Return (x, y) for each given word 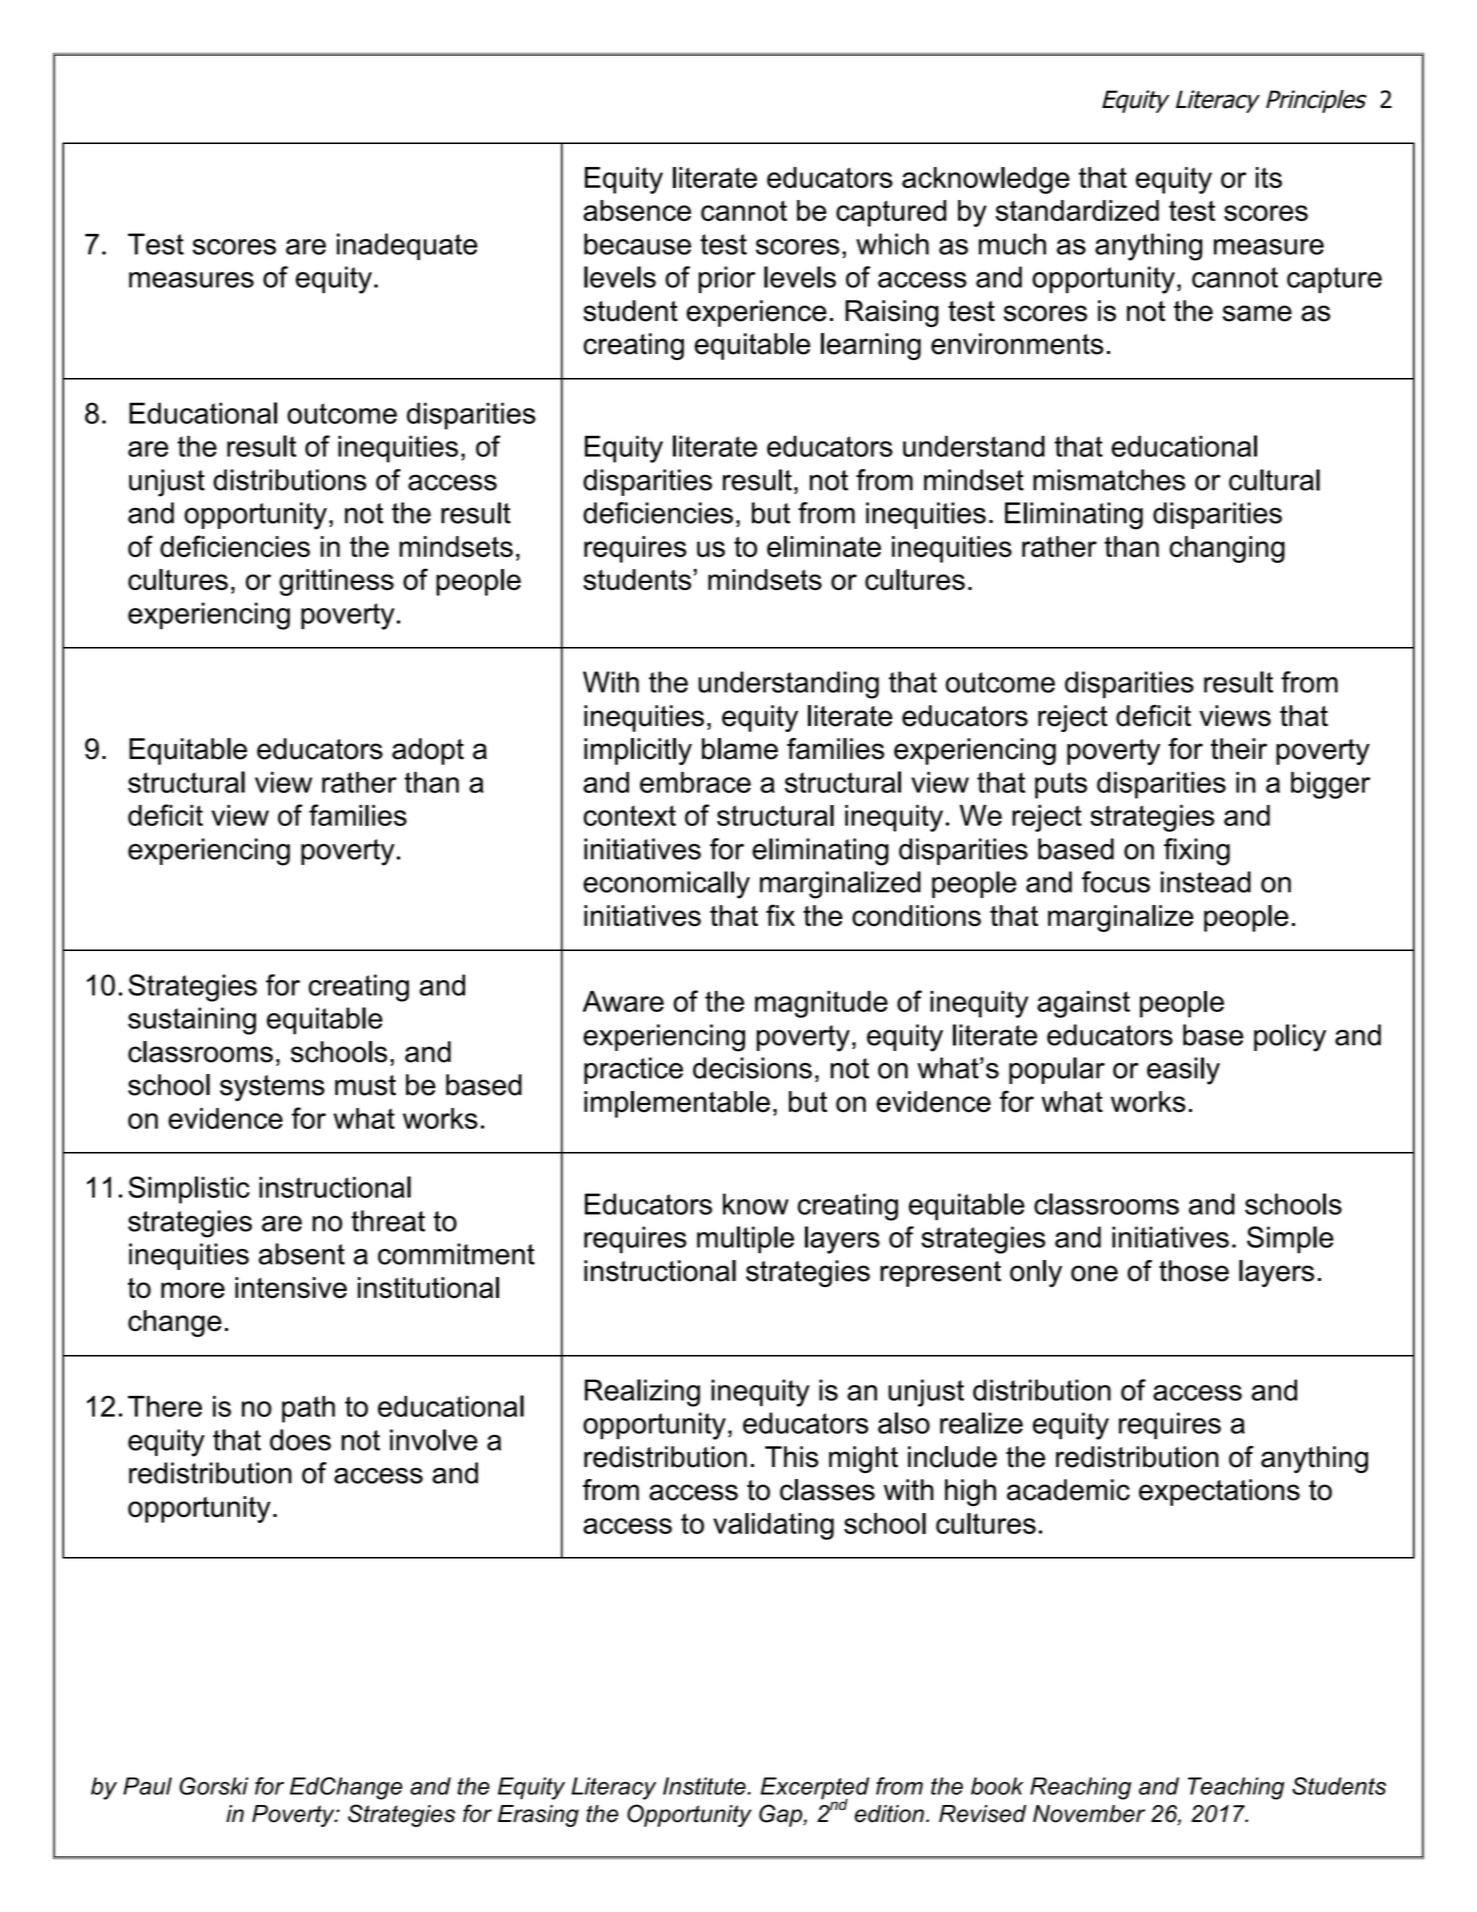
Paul (147, 1786)
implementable (677, 1104)
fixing (1197, 852)
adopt (428, 751)
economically (666, 885)
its (1269, 177)
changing (1227, 549)
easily (1183, 1071)
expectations (1219, 1492)
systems (272, 1088)
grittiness (336, 582)
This (792, 1457)
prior (727, 279)
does (300, 1440)
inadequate (407, 246)
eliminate (824, 546)
